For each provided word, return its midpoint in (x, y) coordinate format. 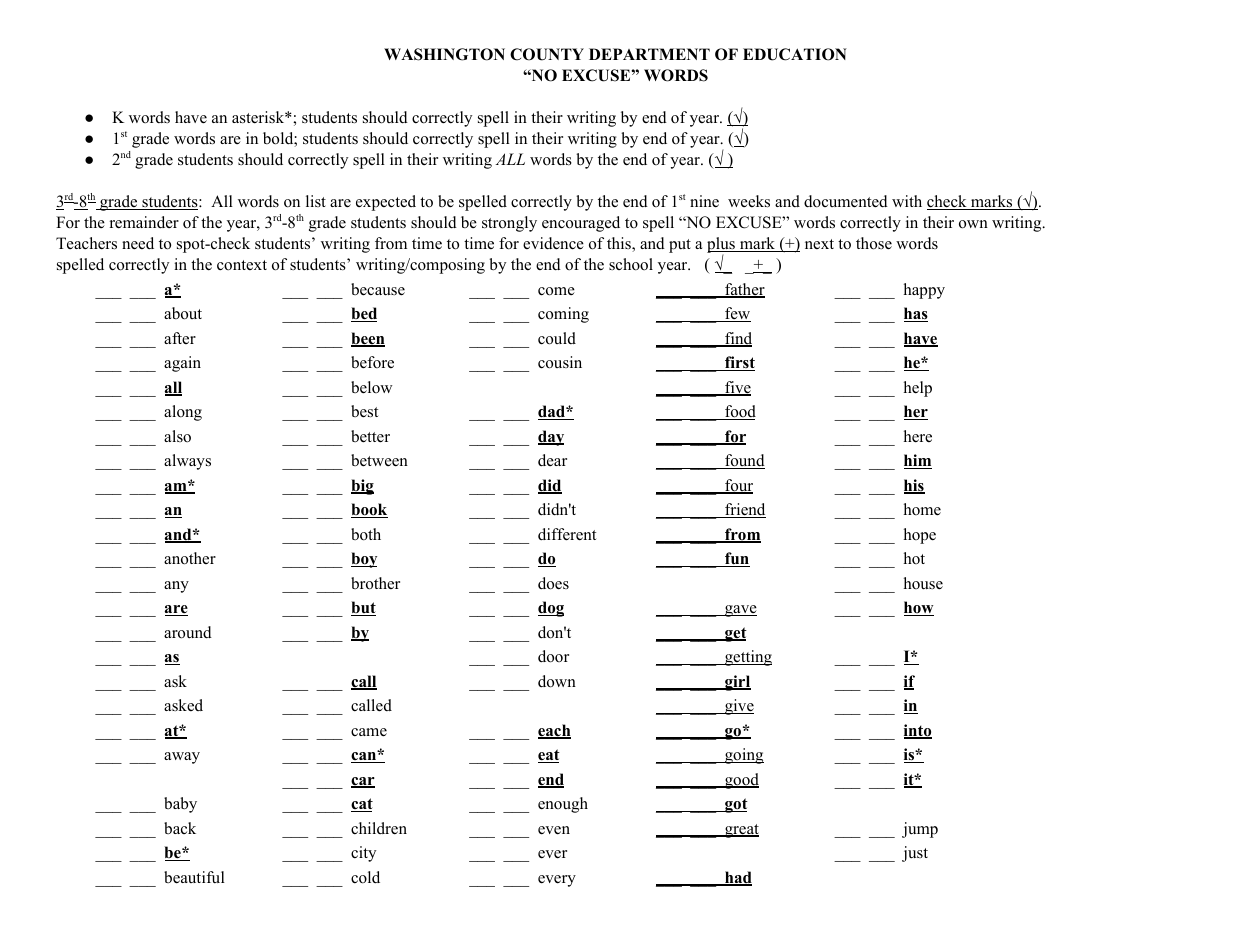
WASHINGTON (444, 54)
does (553, 583)
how (919, 608)
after (180, 338)
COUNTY (547, 54)
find (737, 339)
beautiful (194, 877)
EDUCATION (795, 54)
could (557, 338)
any (176, 587)
